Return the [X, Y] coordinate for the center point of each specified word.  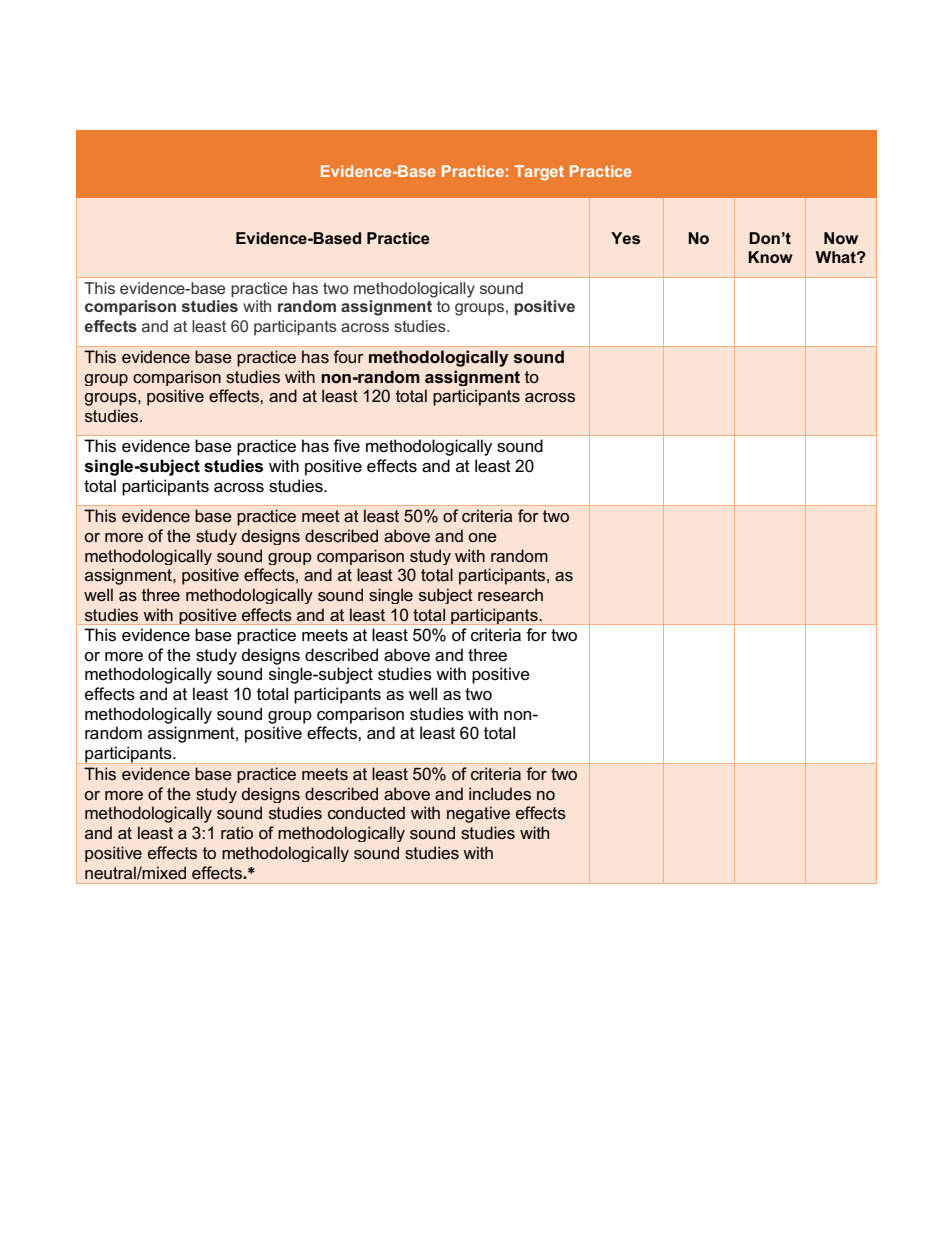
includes [500, 793]
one [482, 537]
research [510, 594]
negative [478, 814]
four [348, 356]
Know [770, 257]
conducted [366, 812]
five [346, 446]
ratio [237, 832]
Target [539, 173]
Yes [625, 238]
